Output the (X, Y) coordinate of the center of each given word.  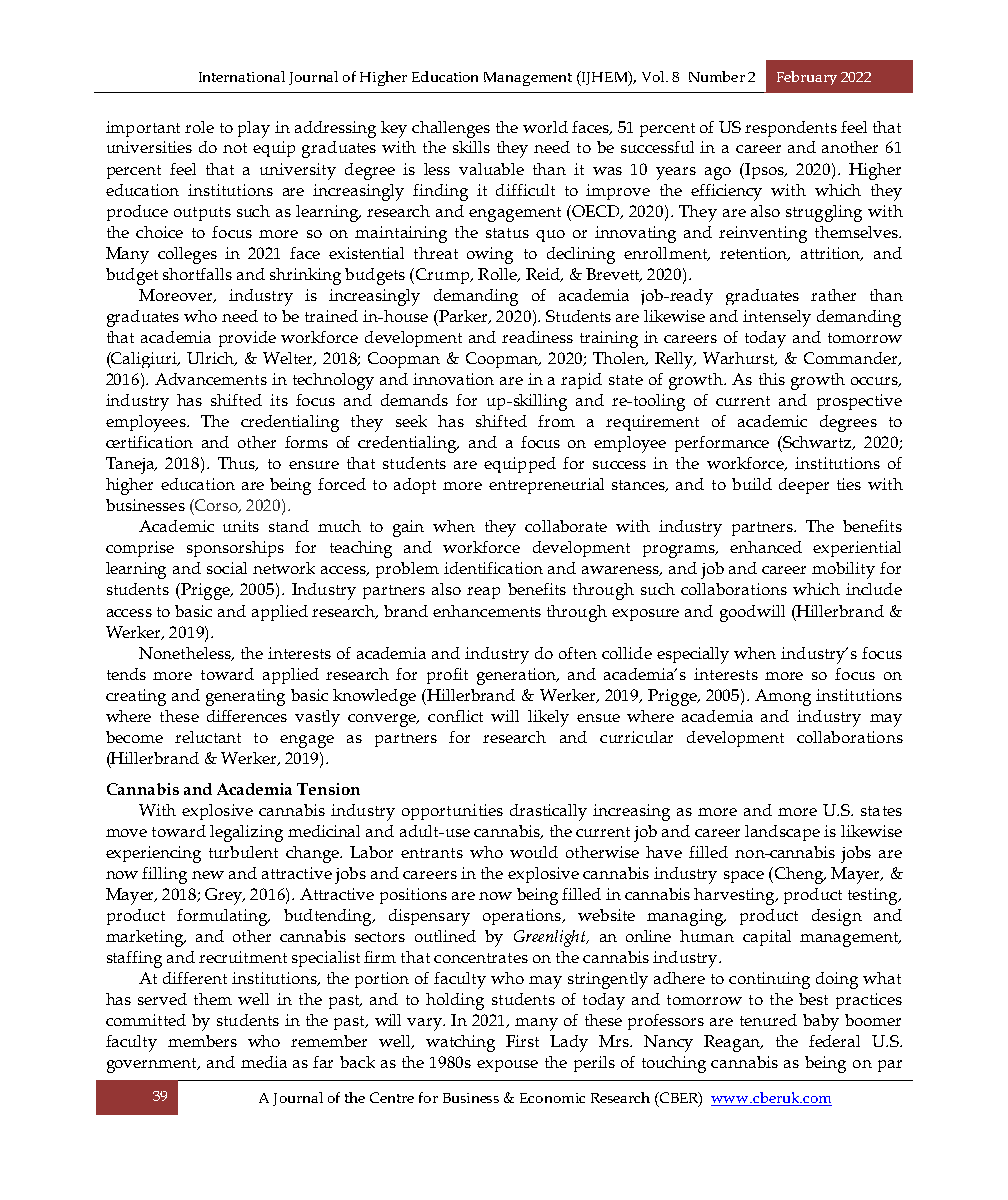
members (202, 1041)
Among (783, 697)
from (556, 421)
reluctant (208, 737)
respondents (791, 129)
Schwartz (818, 443)
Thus (237, 464)
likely (548, 718)
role (199, 127)
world (545, 127)
